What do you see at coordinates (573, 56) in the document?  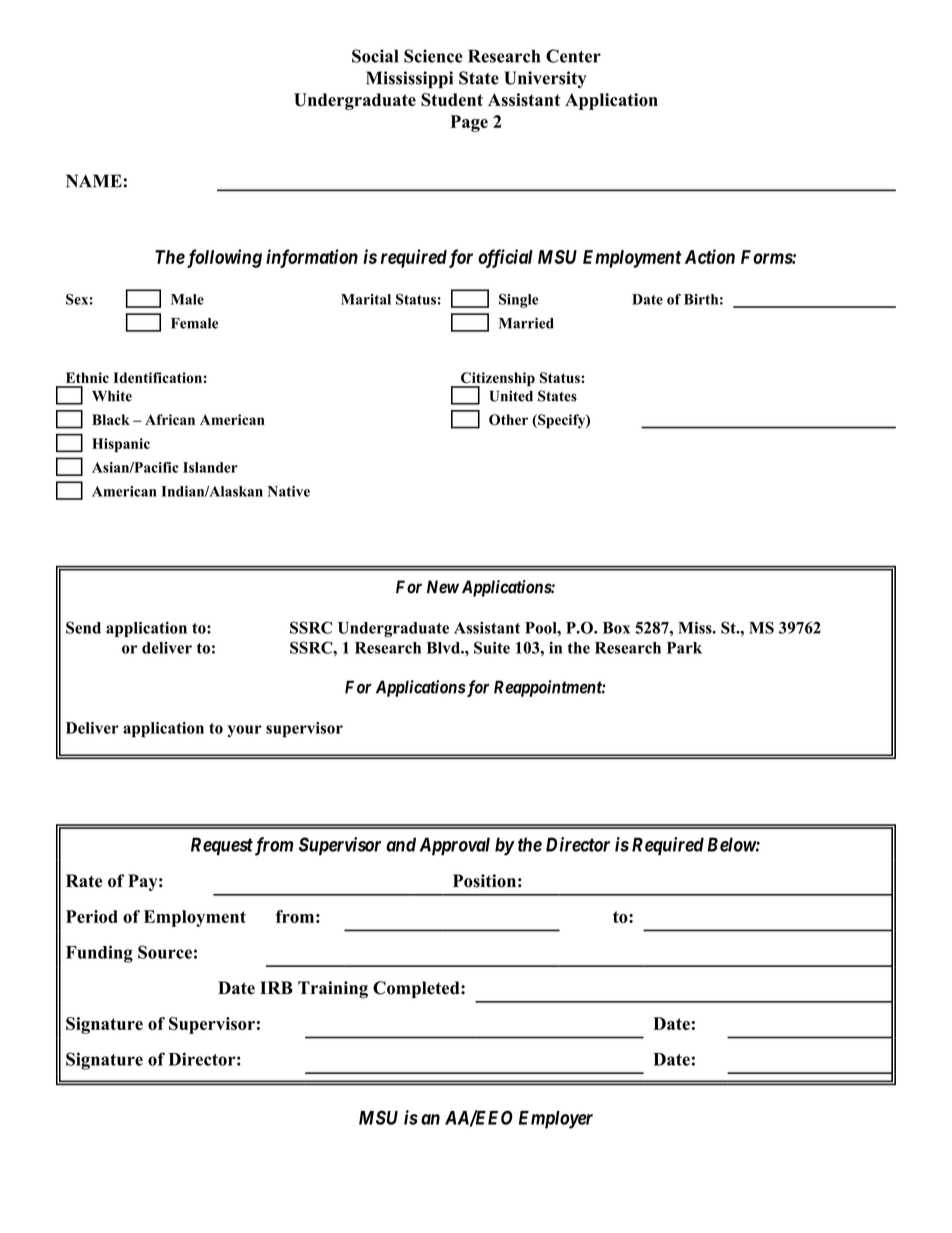 I see `Center` at bounding box center [573, 56].
